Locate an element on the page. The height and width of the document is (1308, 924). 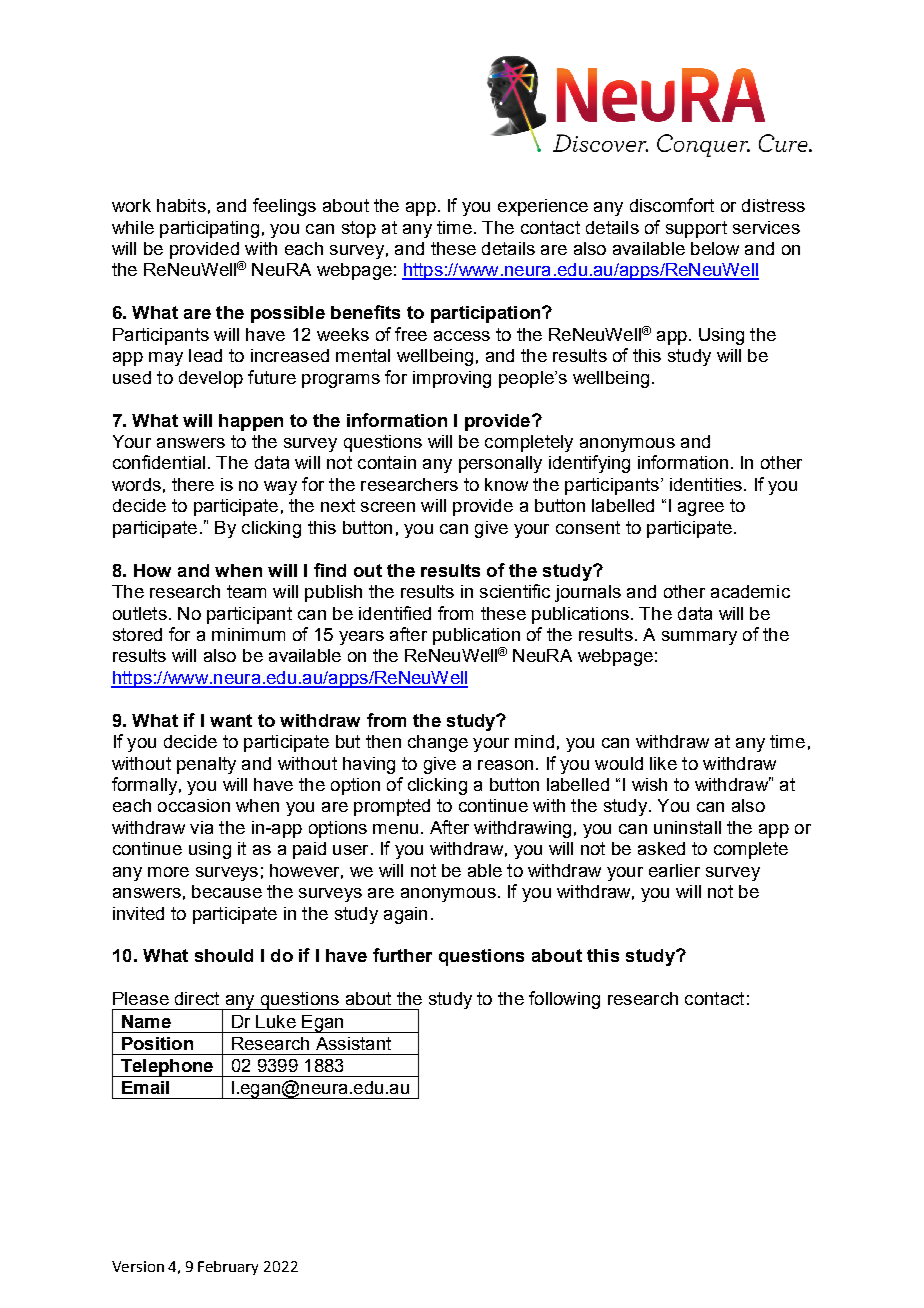
change is located at coordinates (438, 743).
